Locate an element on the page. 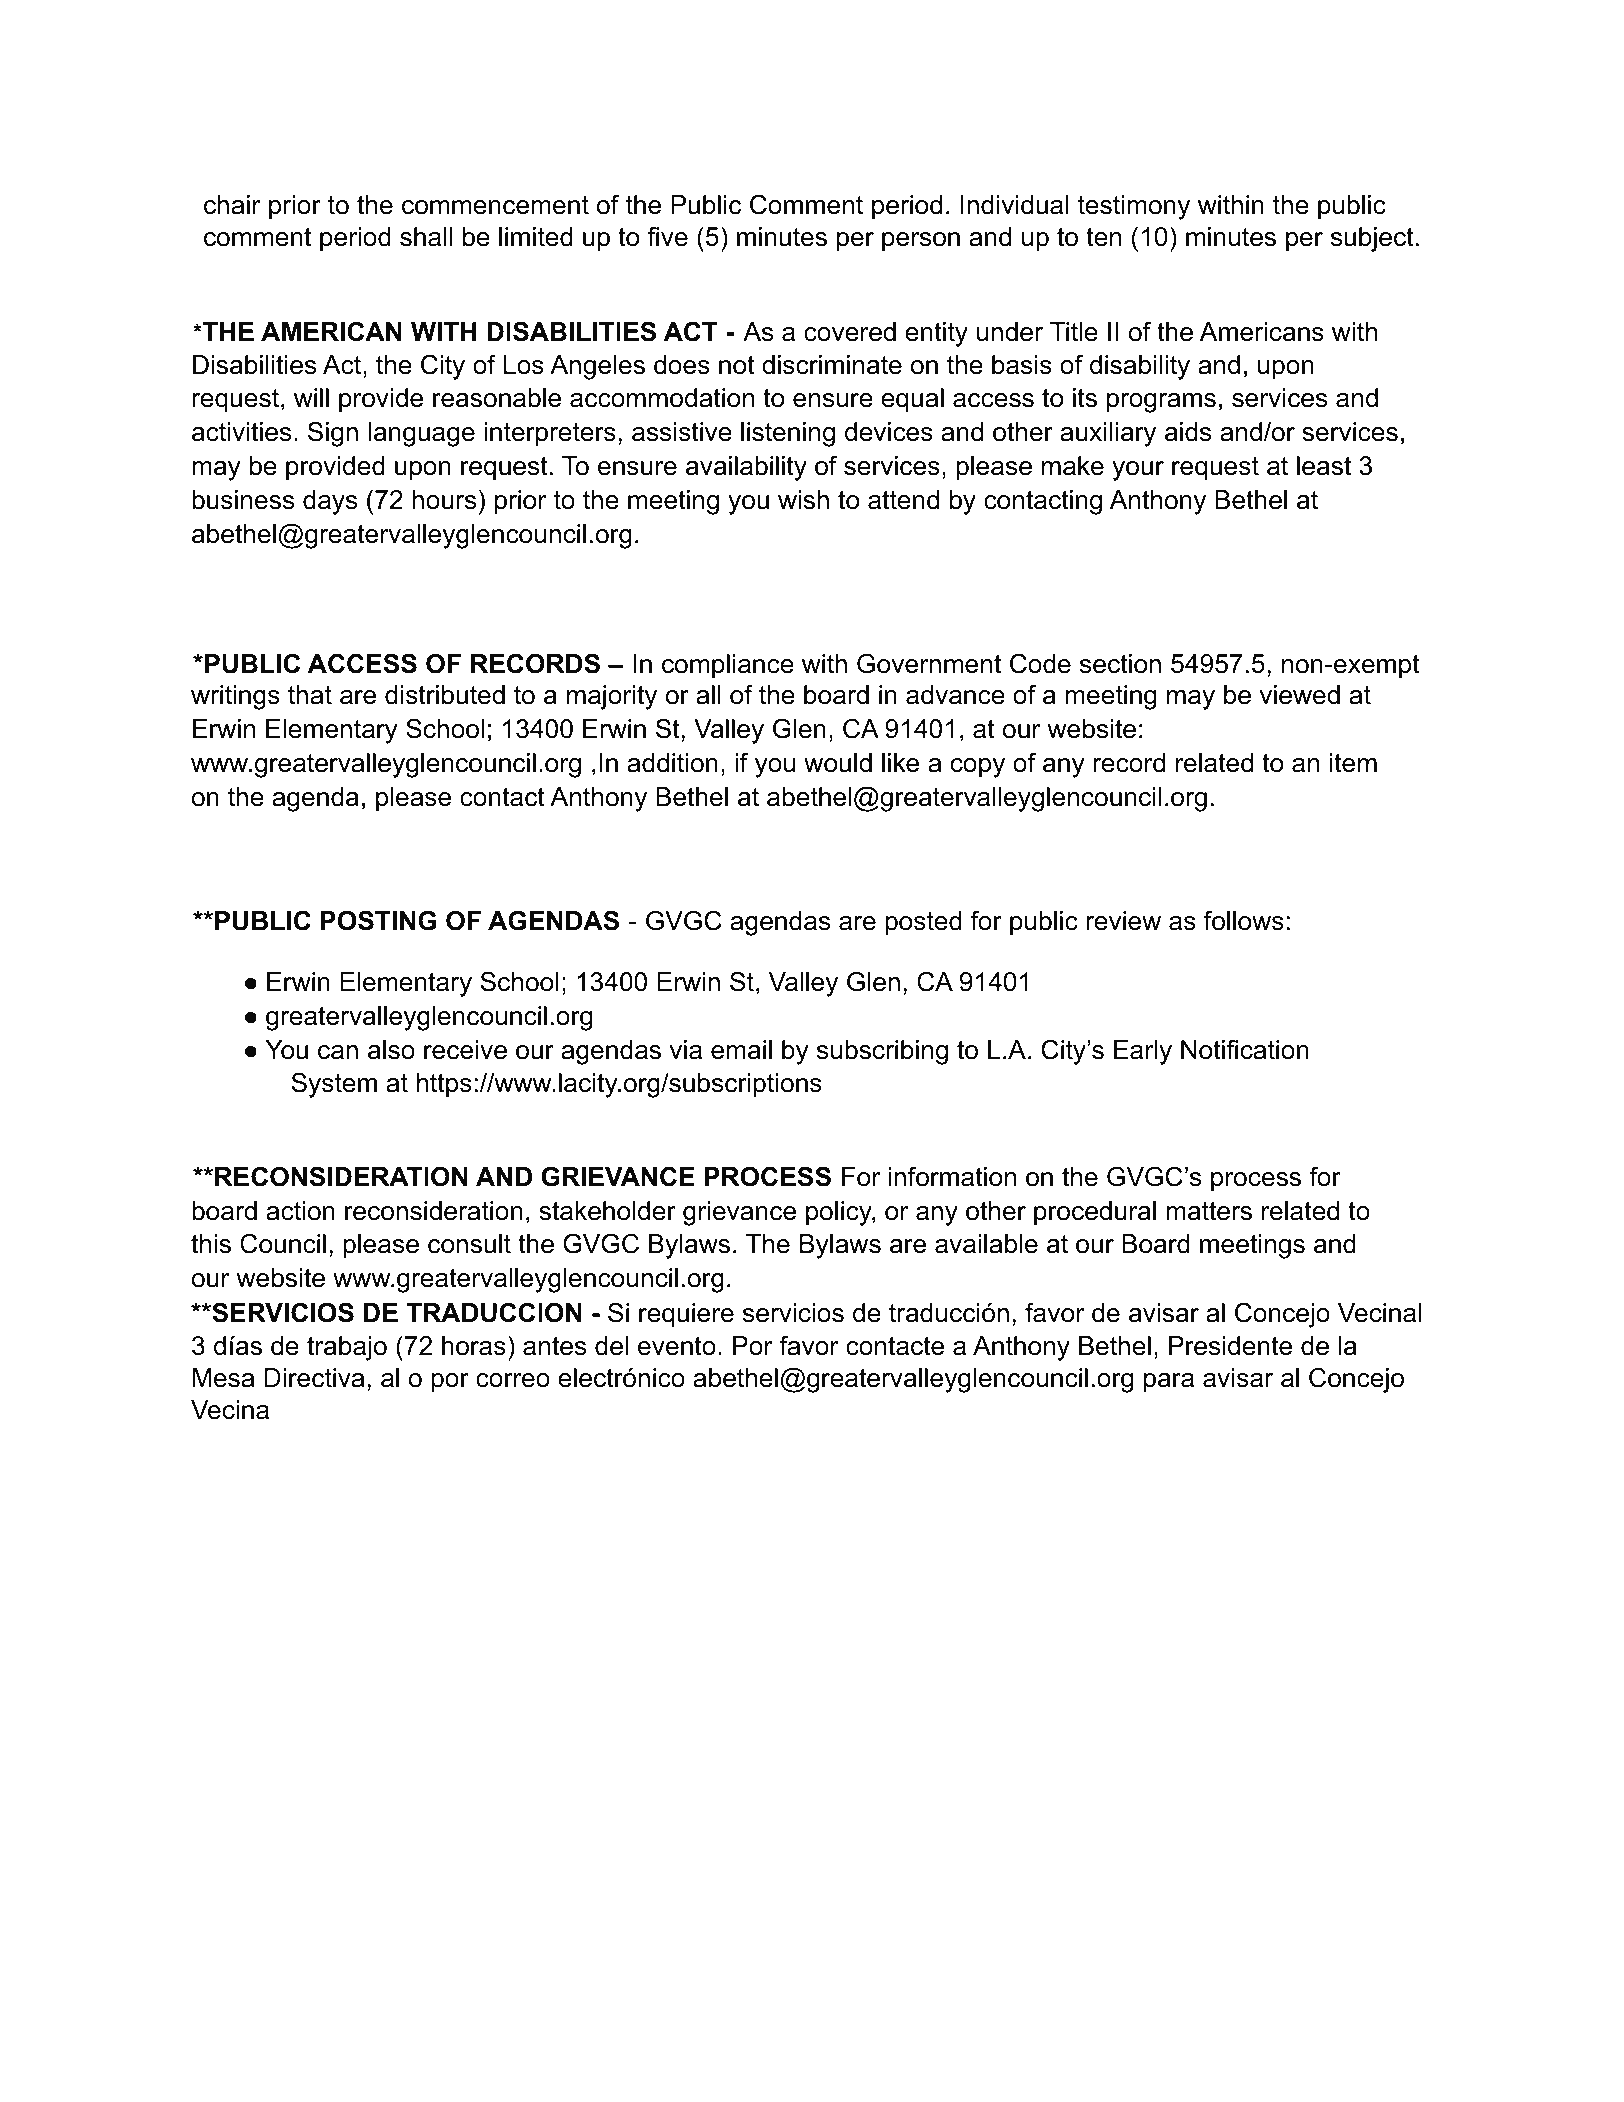 This page has width=1624, height=2102. that is located at coordinates (310, 695).
